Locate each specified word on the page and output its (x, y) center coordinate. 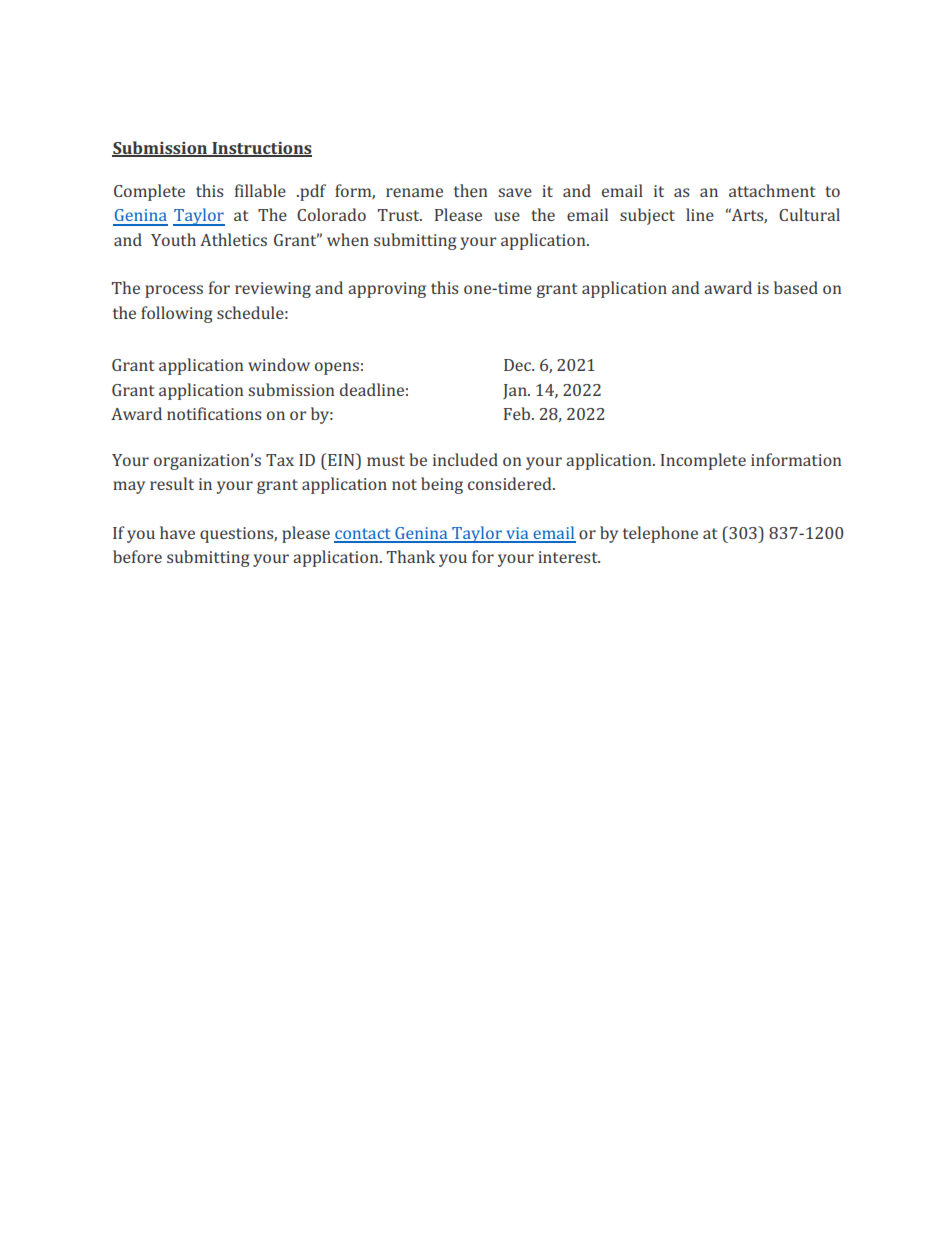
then (470, 191)
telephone (660, 534)
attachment (772, 190)
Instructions (261, 149)
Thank (411, 556)
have (177, 532)
